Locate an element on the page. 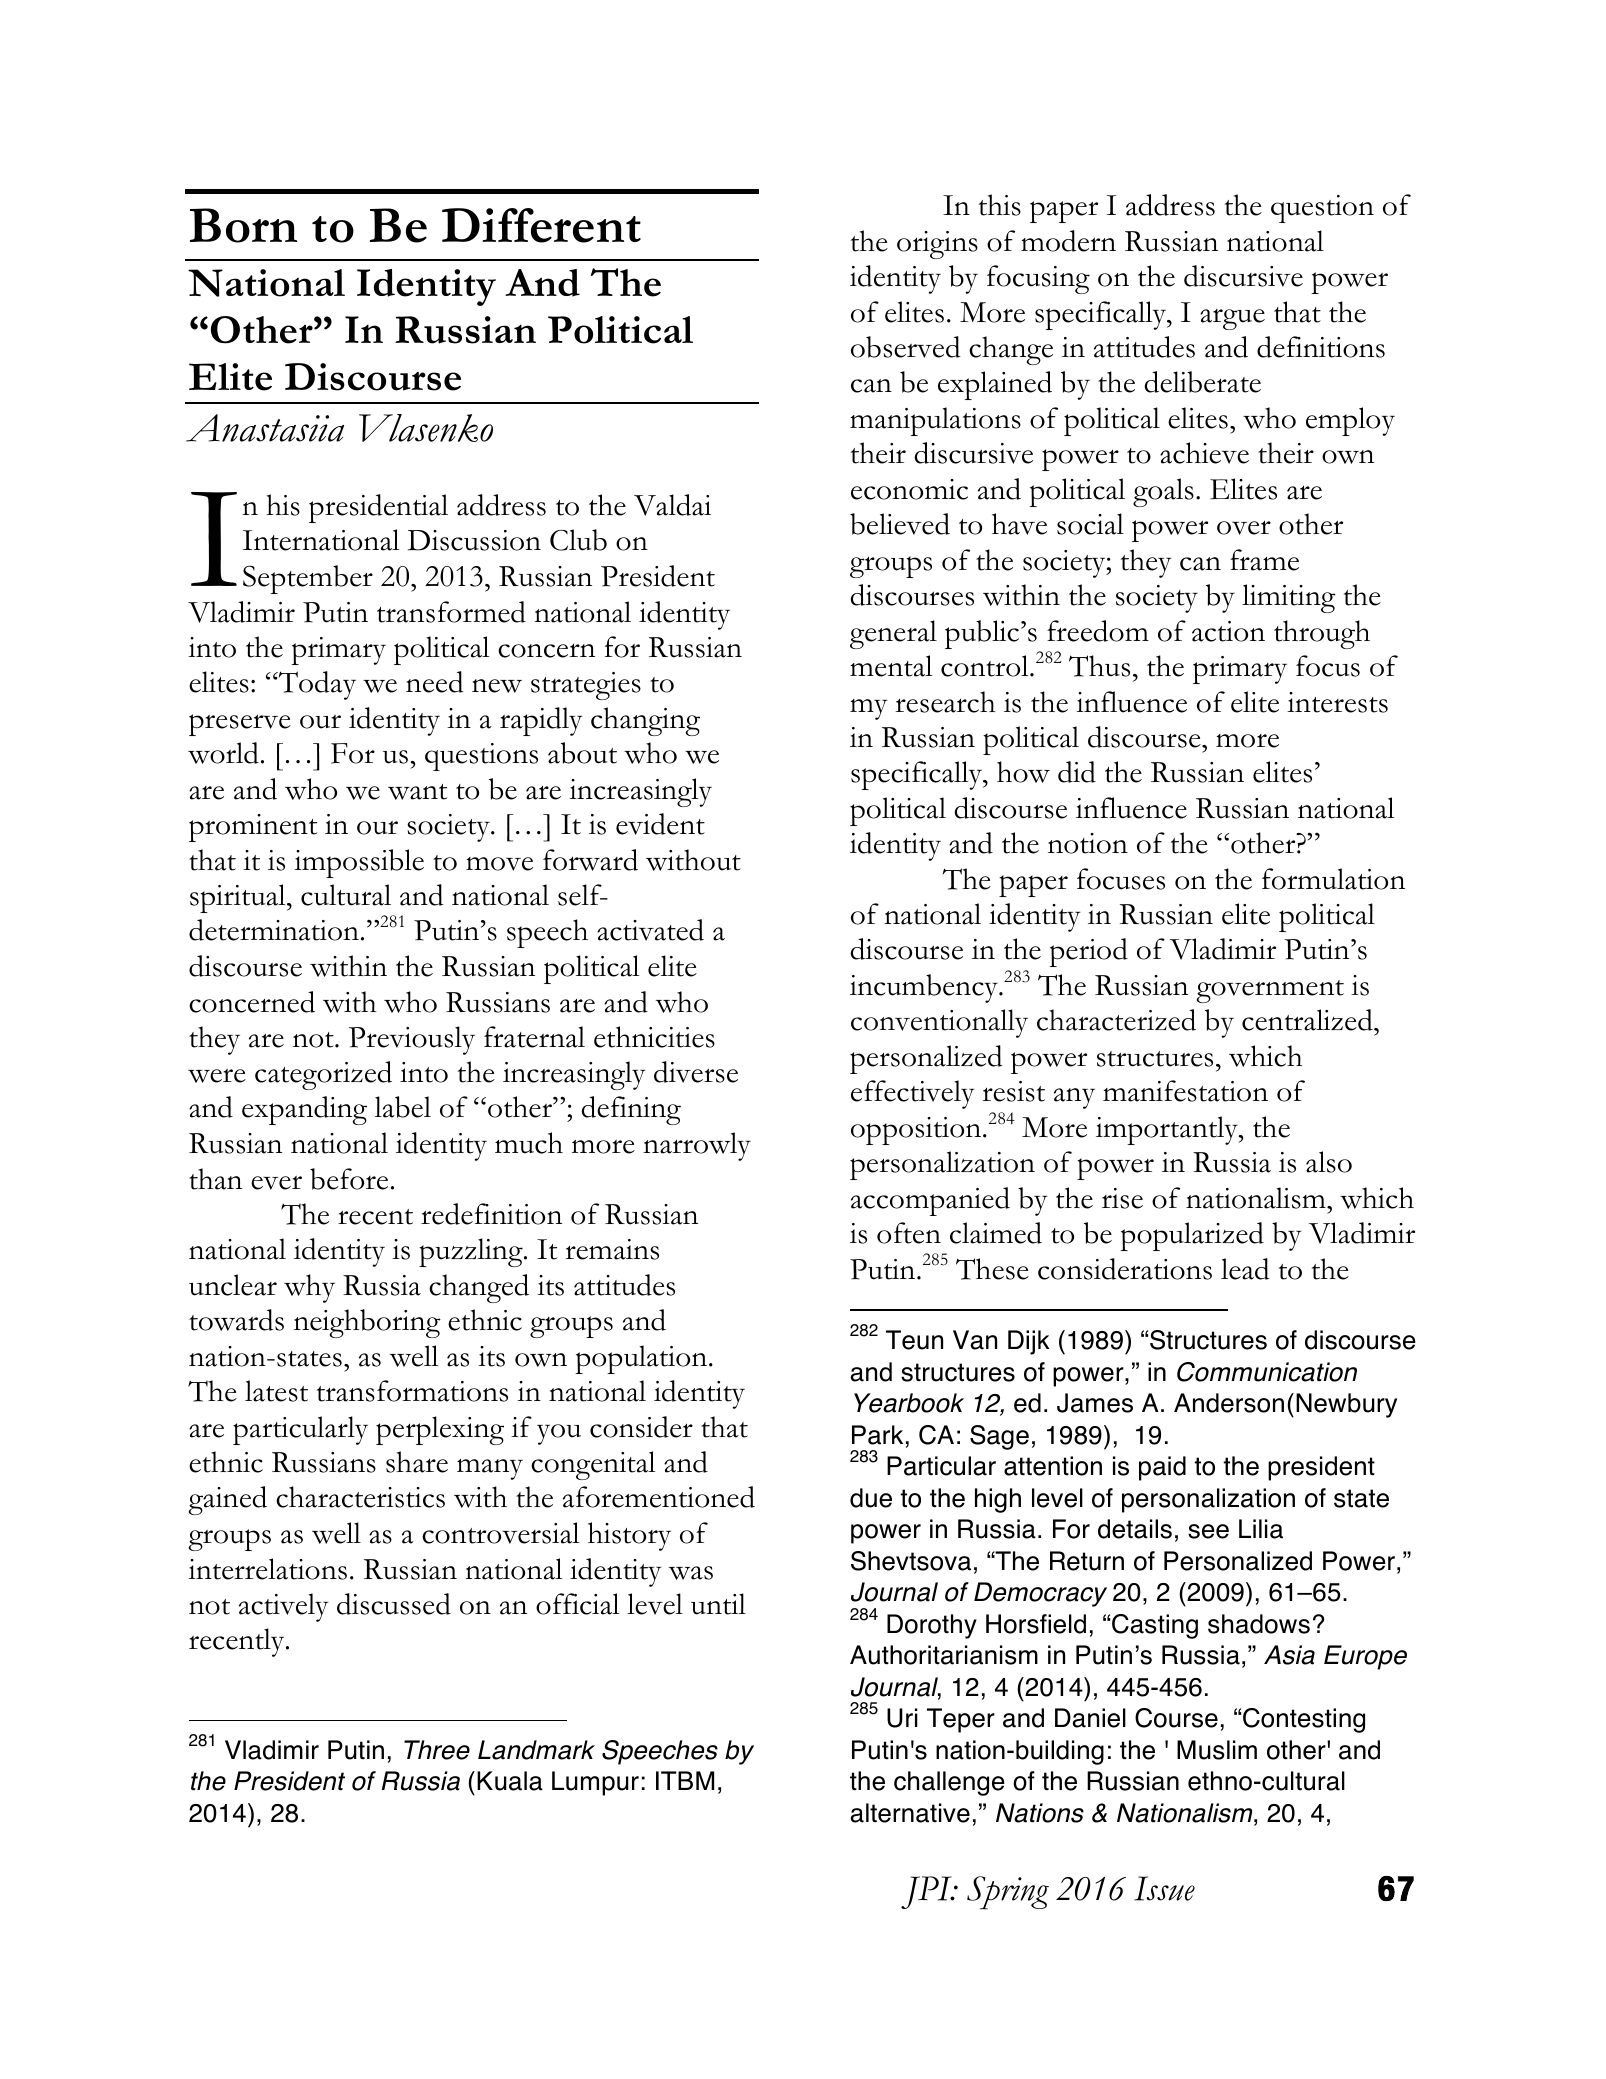 The width and height of the document is (1606, 2079). want is located at coordinates (417, 792).
